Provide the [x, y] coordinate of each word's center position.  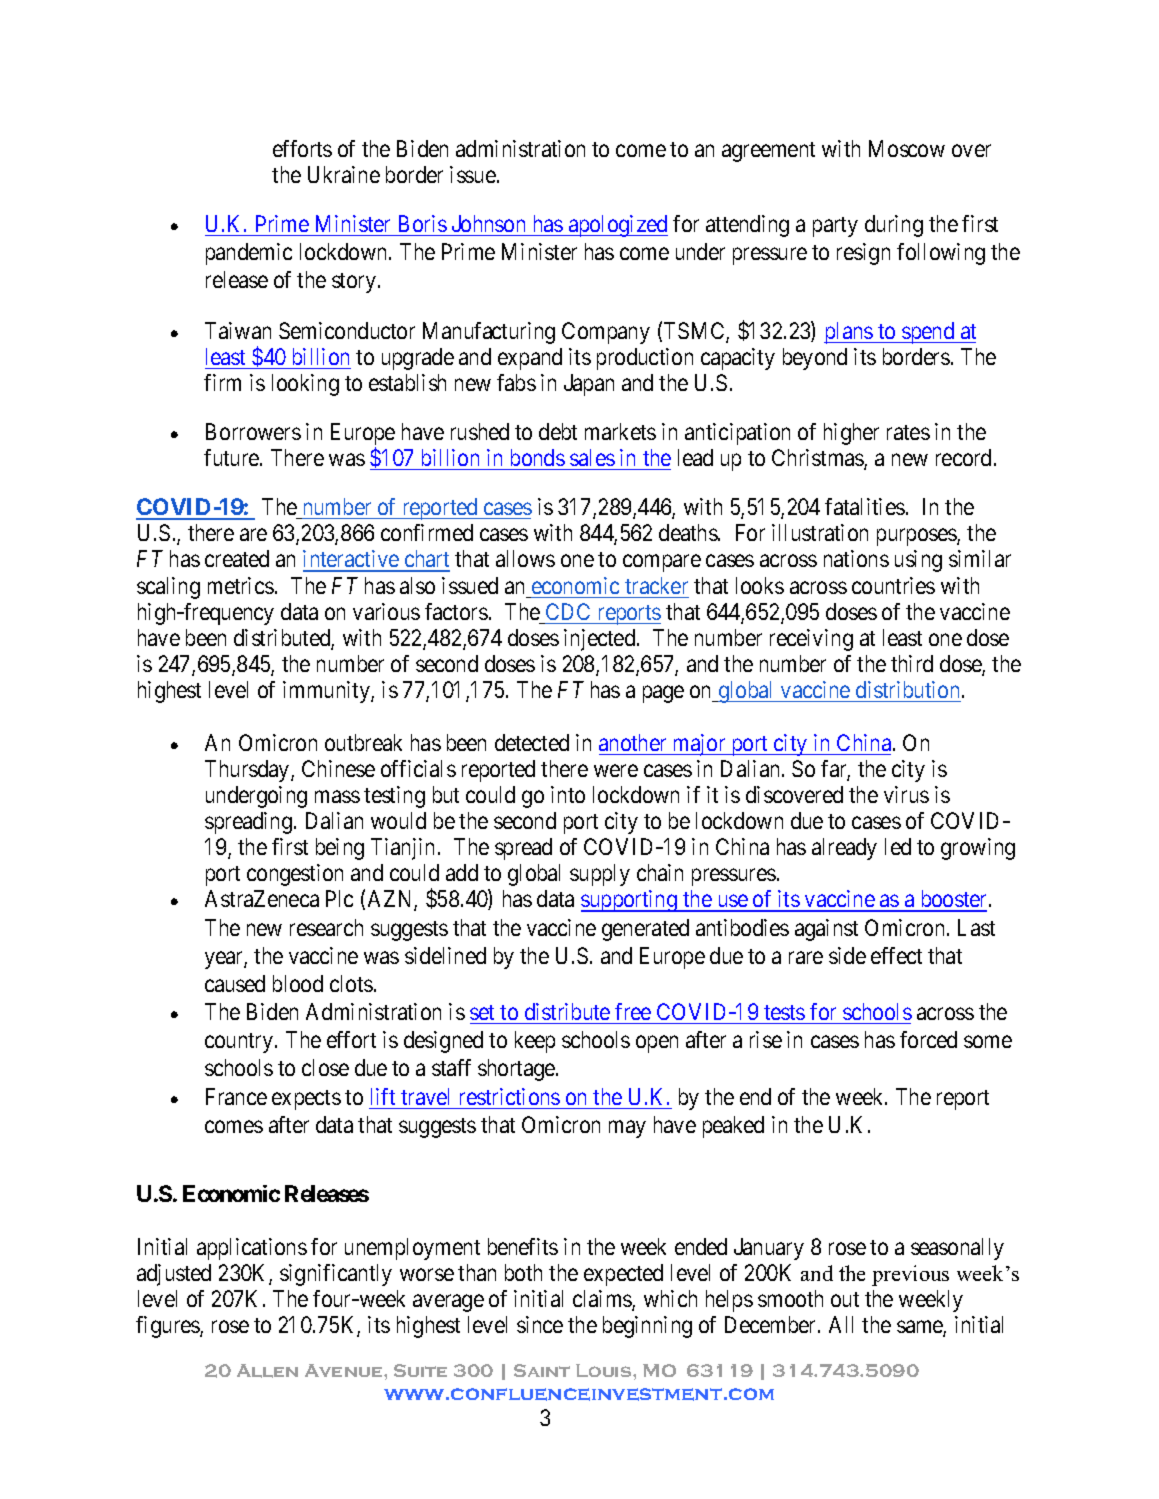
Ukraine [344, 174]
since [540, 1324]
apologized [617, 226]
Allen [267, 1371]
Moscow [907, 148]
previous [910, 1275]
